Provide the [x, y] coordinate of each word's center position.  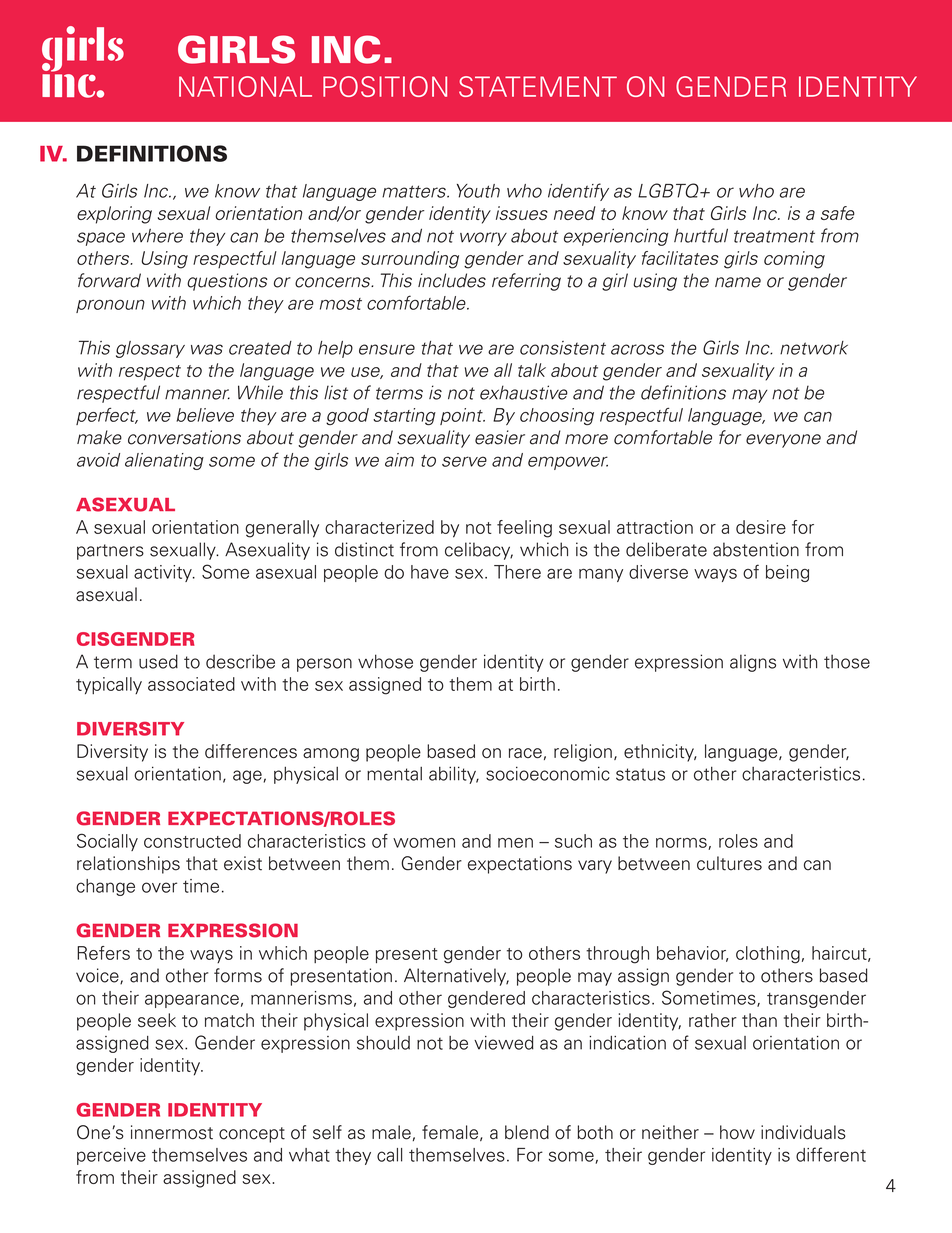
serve [464, 461]
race [525, 753]
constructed [192, 841]
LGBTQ [669, 190]
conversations [184, 437]
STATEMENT [538, 86]
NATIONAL [245, 86]
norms [682, 844]
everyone [783, 441]
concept [252, 1135]
